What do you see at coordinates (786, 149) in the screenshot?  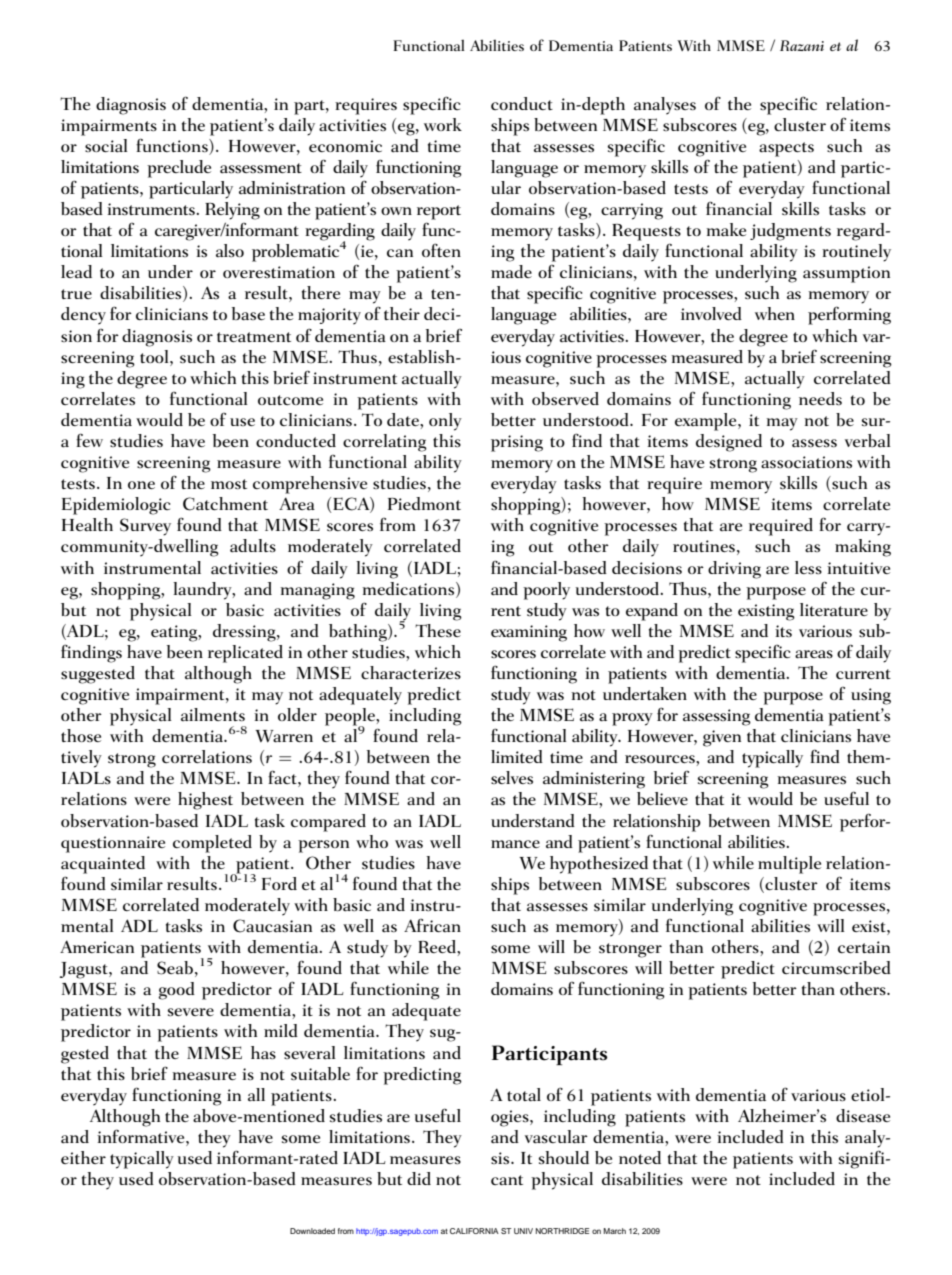 I see `aspects` at bounding box center [786, 149].
